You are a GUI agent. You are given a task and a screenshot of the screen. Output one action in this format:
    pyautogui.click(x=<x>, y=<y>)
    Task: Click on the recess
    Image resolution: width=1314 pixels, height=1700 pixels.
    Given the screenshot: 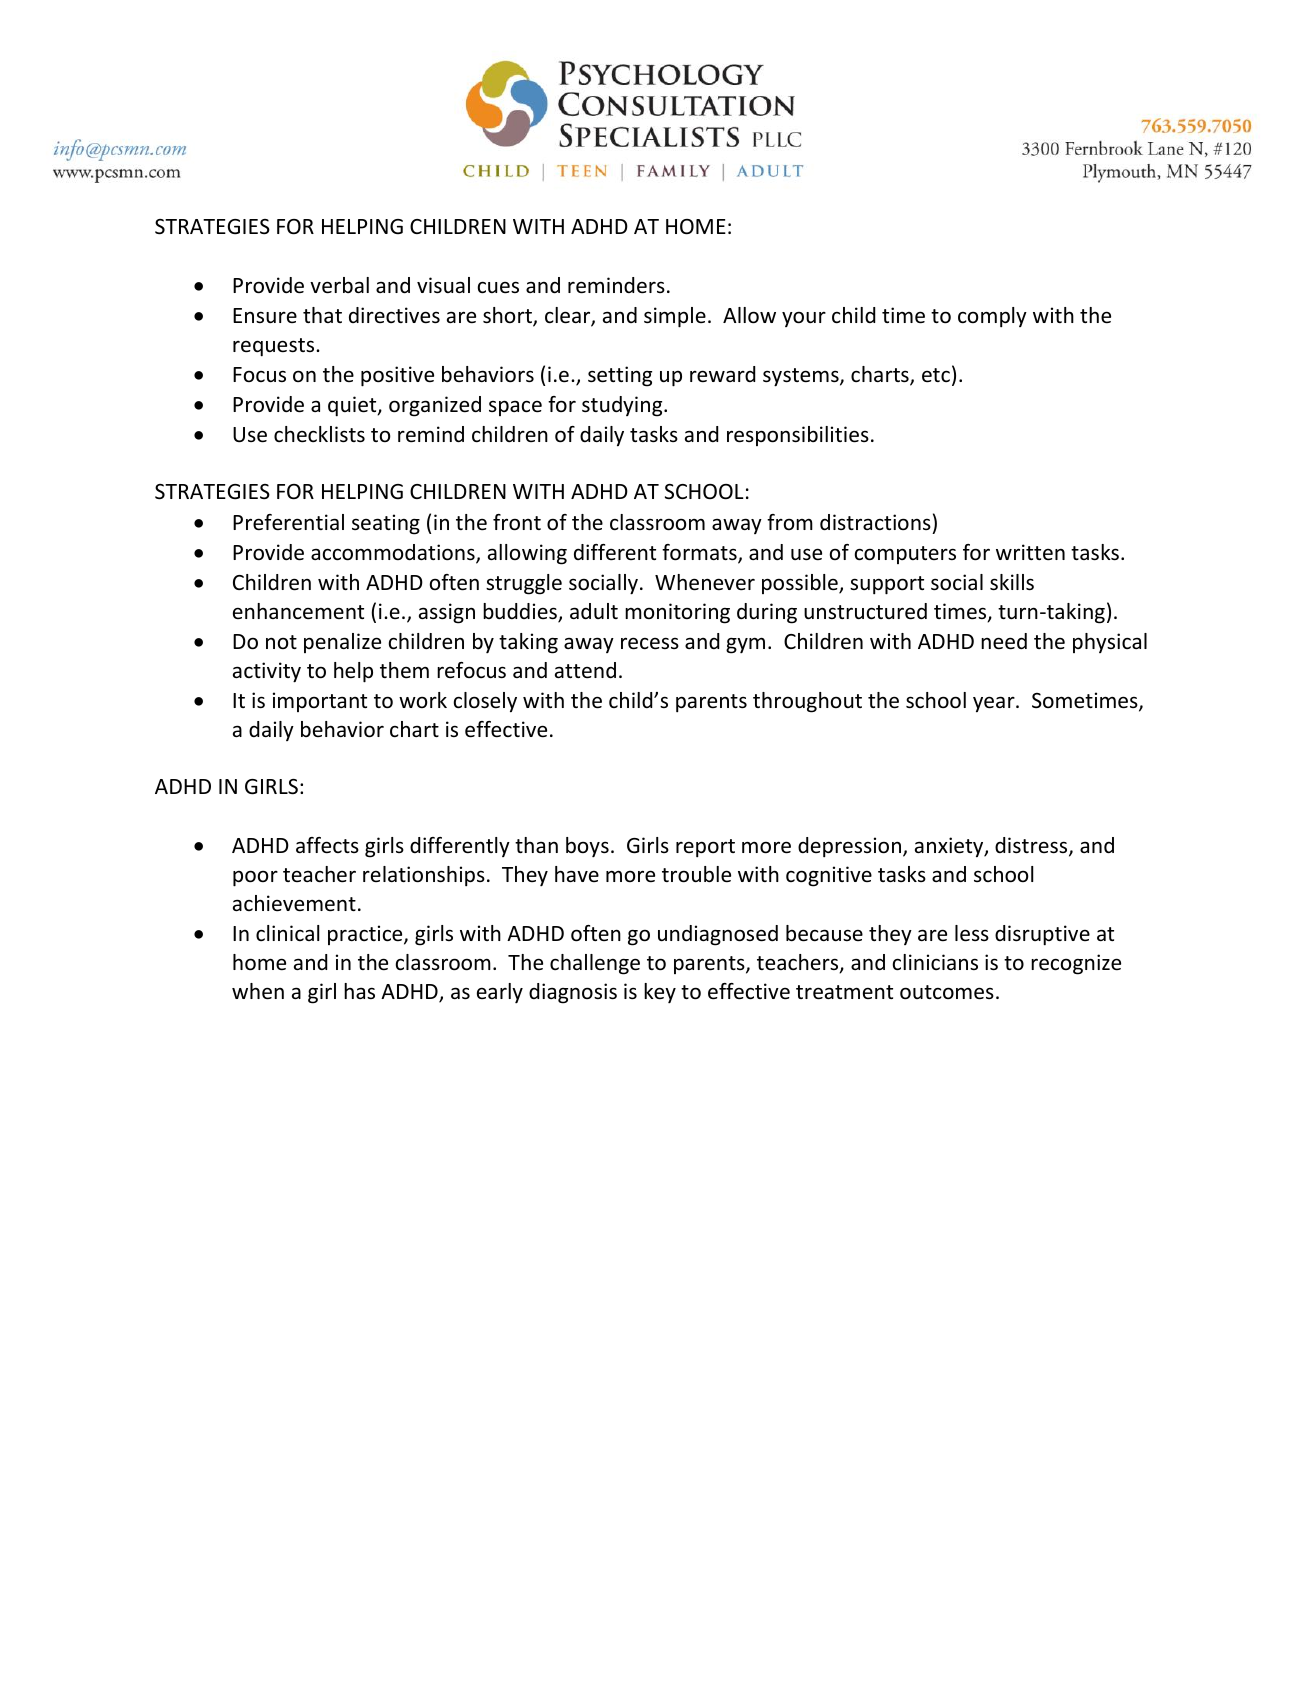 What is the action you would take?
    pyautogui.click(x=650, y=643)
